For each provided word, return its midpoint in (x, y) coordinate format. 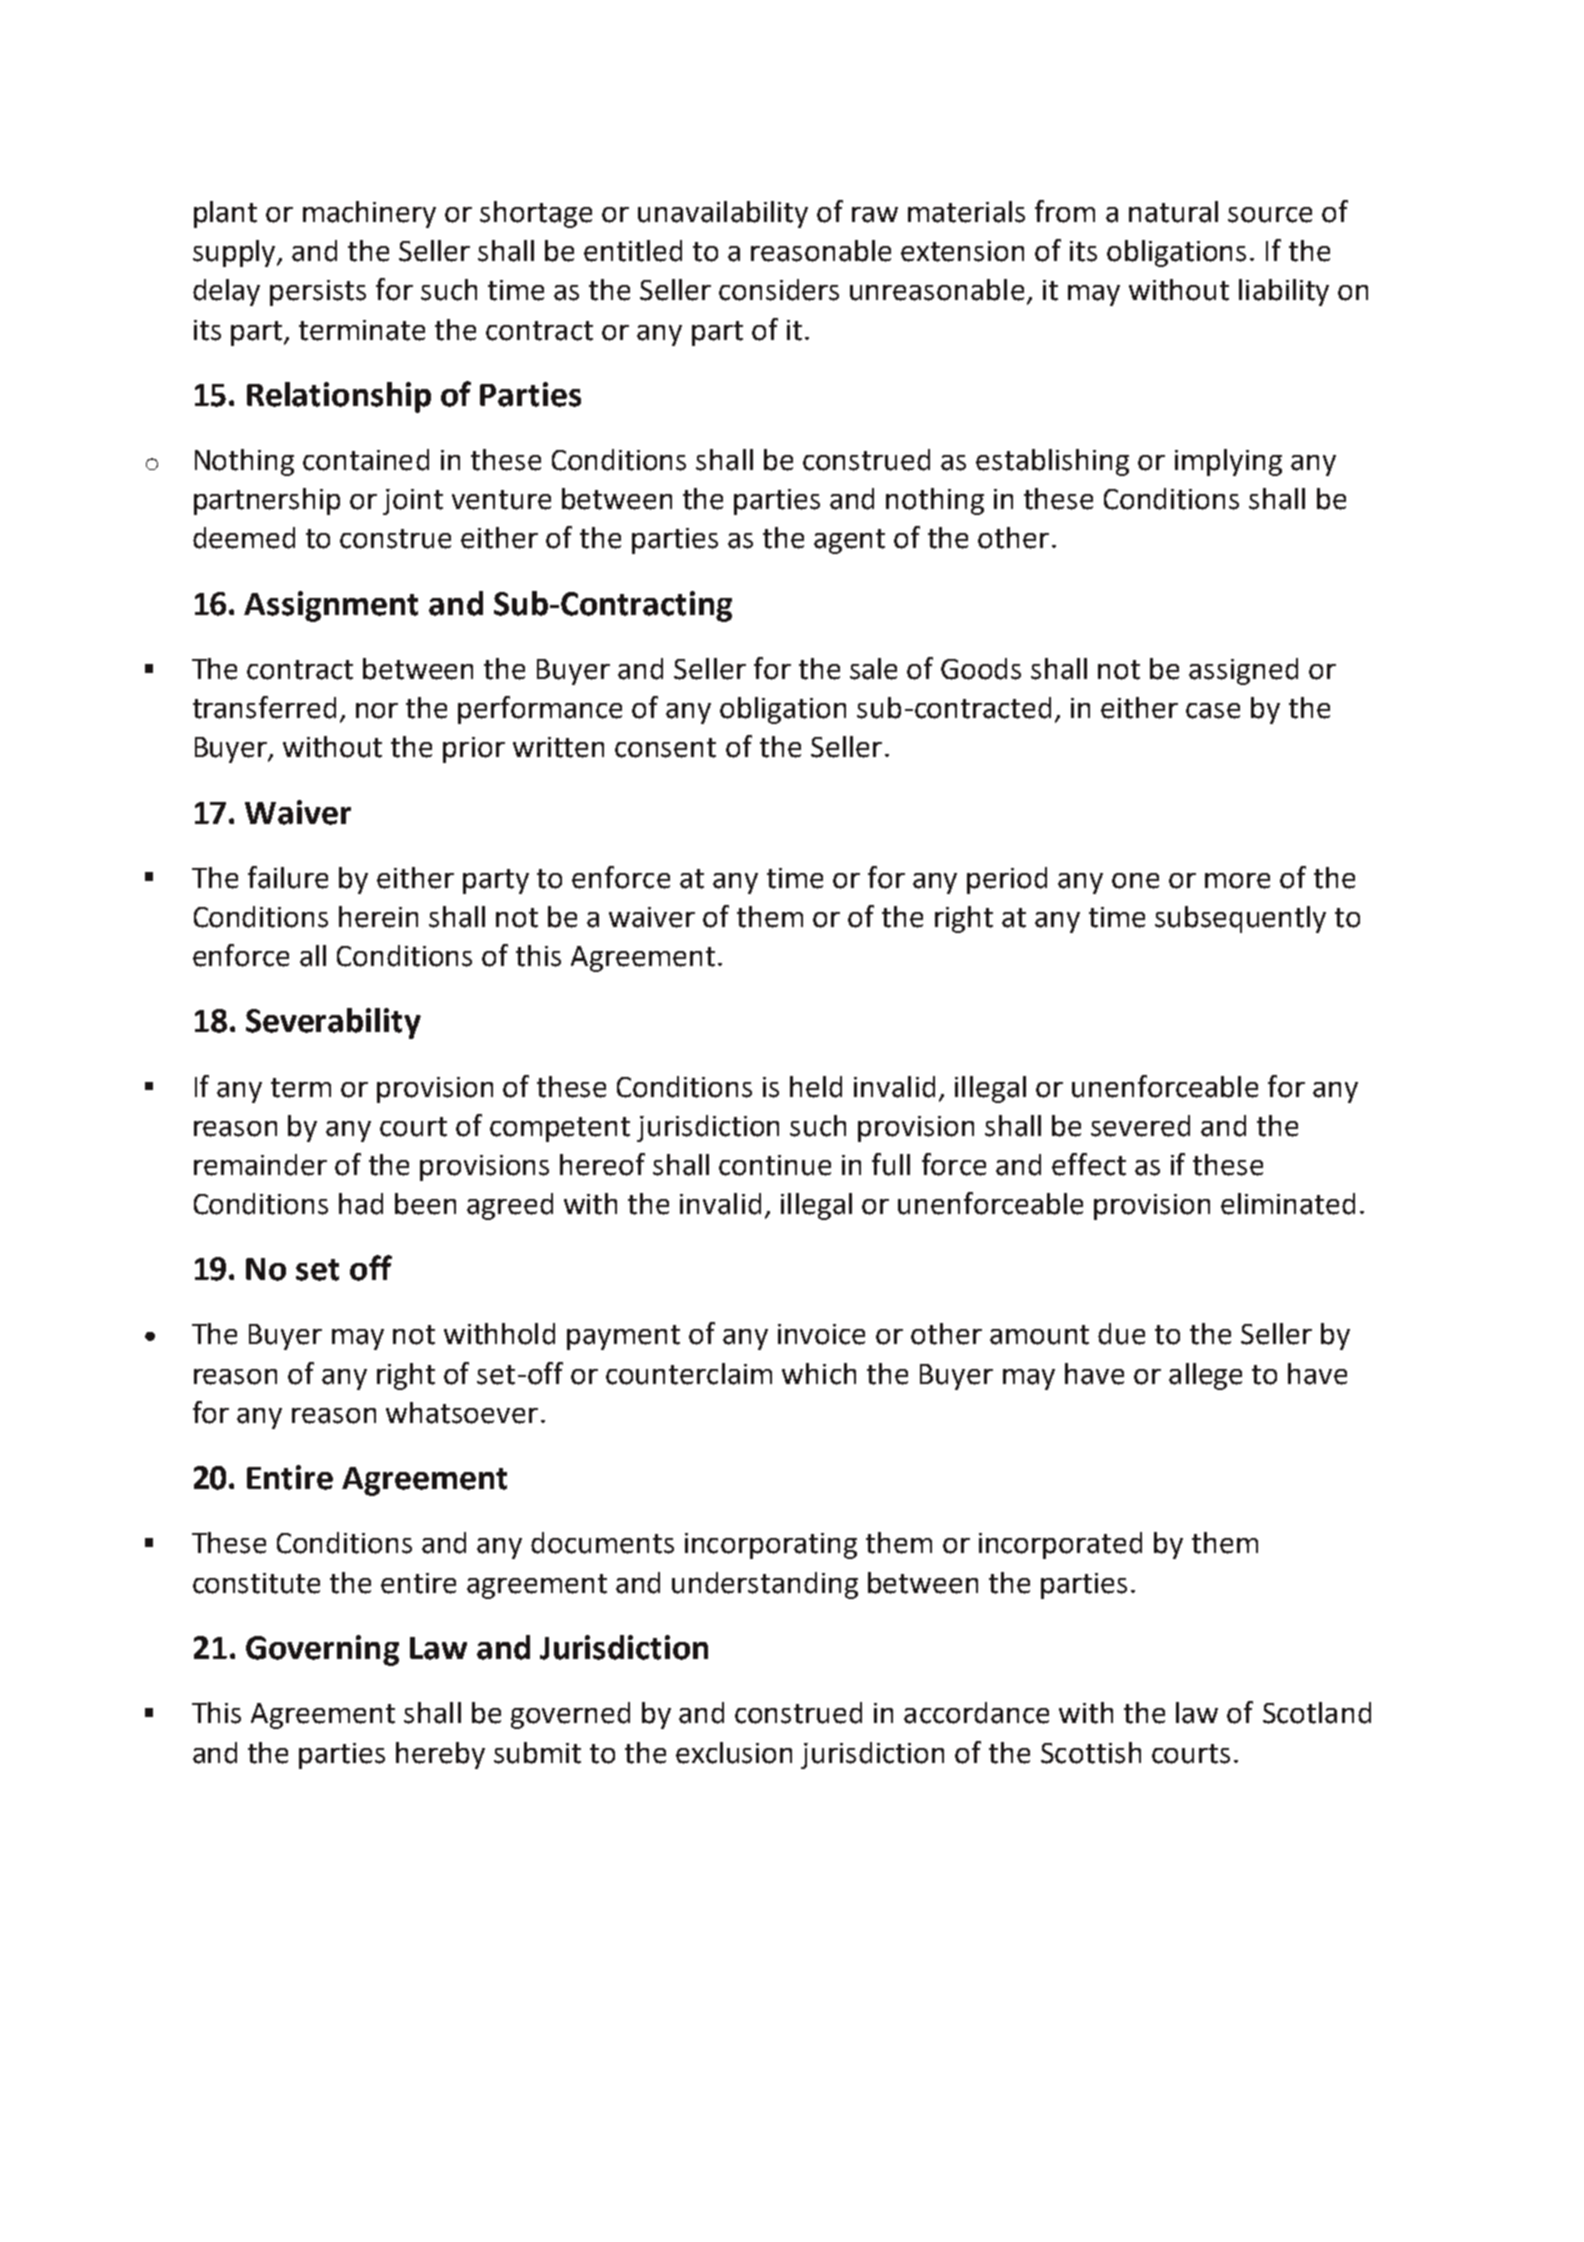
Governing (322, 1650)
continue (775, 1165)
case (1213, 711)
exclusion (734, 1753)
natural (1173, 212)
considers (779, 290)
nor (377, 711)
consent (665, 748)
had (361, 1204)
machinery (369, 214)
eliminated (1288, 1204)
